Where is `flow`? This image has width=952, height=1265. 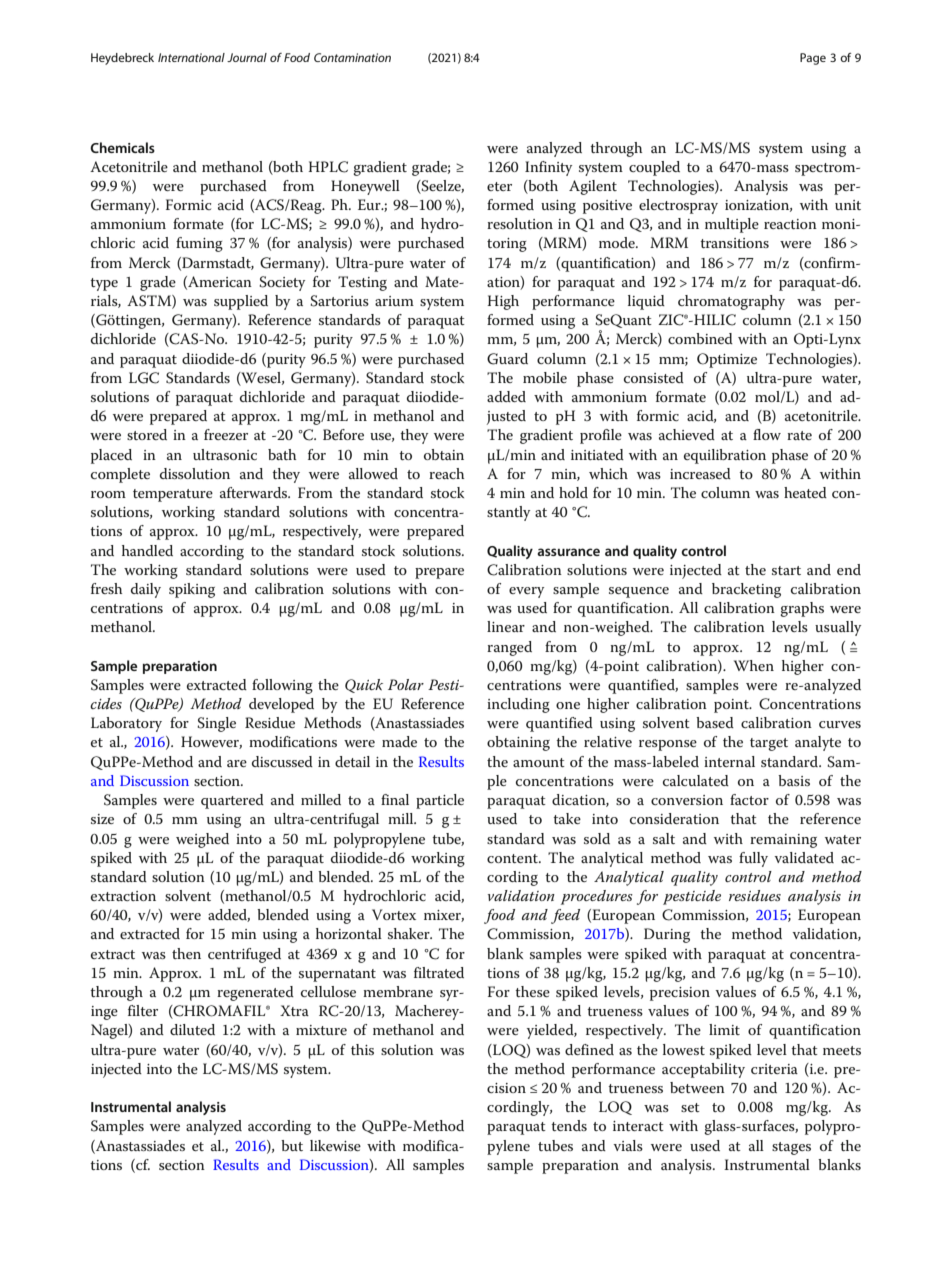
flow is located at coordinates (767, 434).
